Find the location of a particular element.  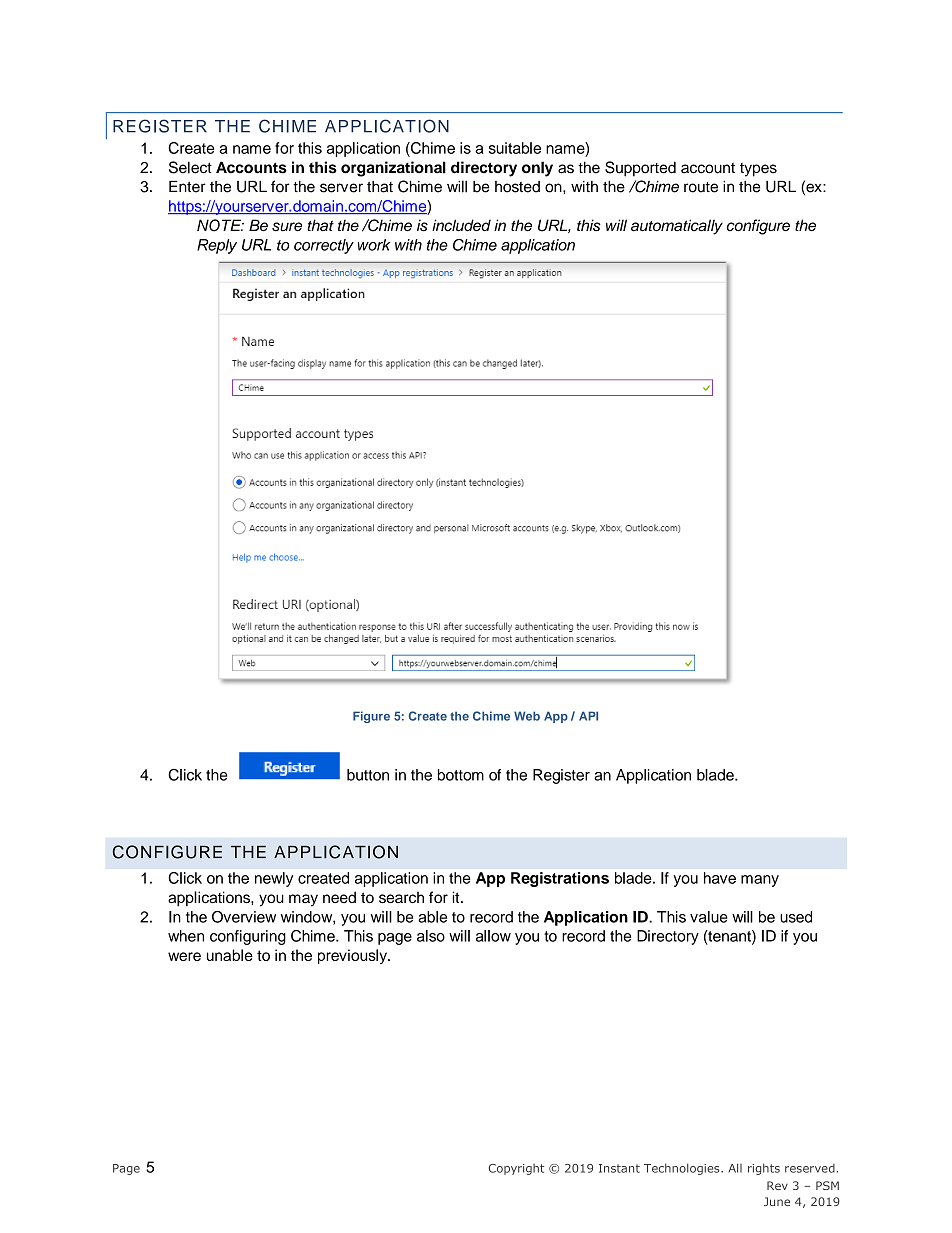

API is located at coordinates (588, 716).
